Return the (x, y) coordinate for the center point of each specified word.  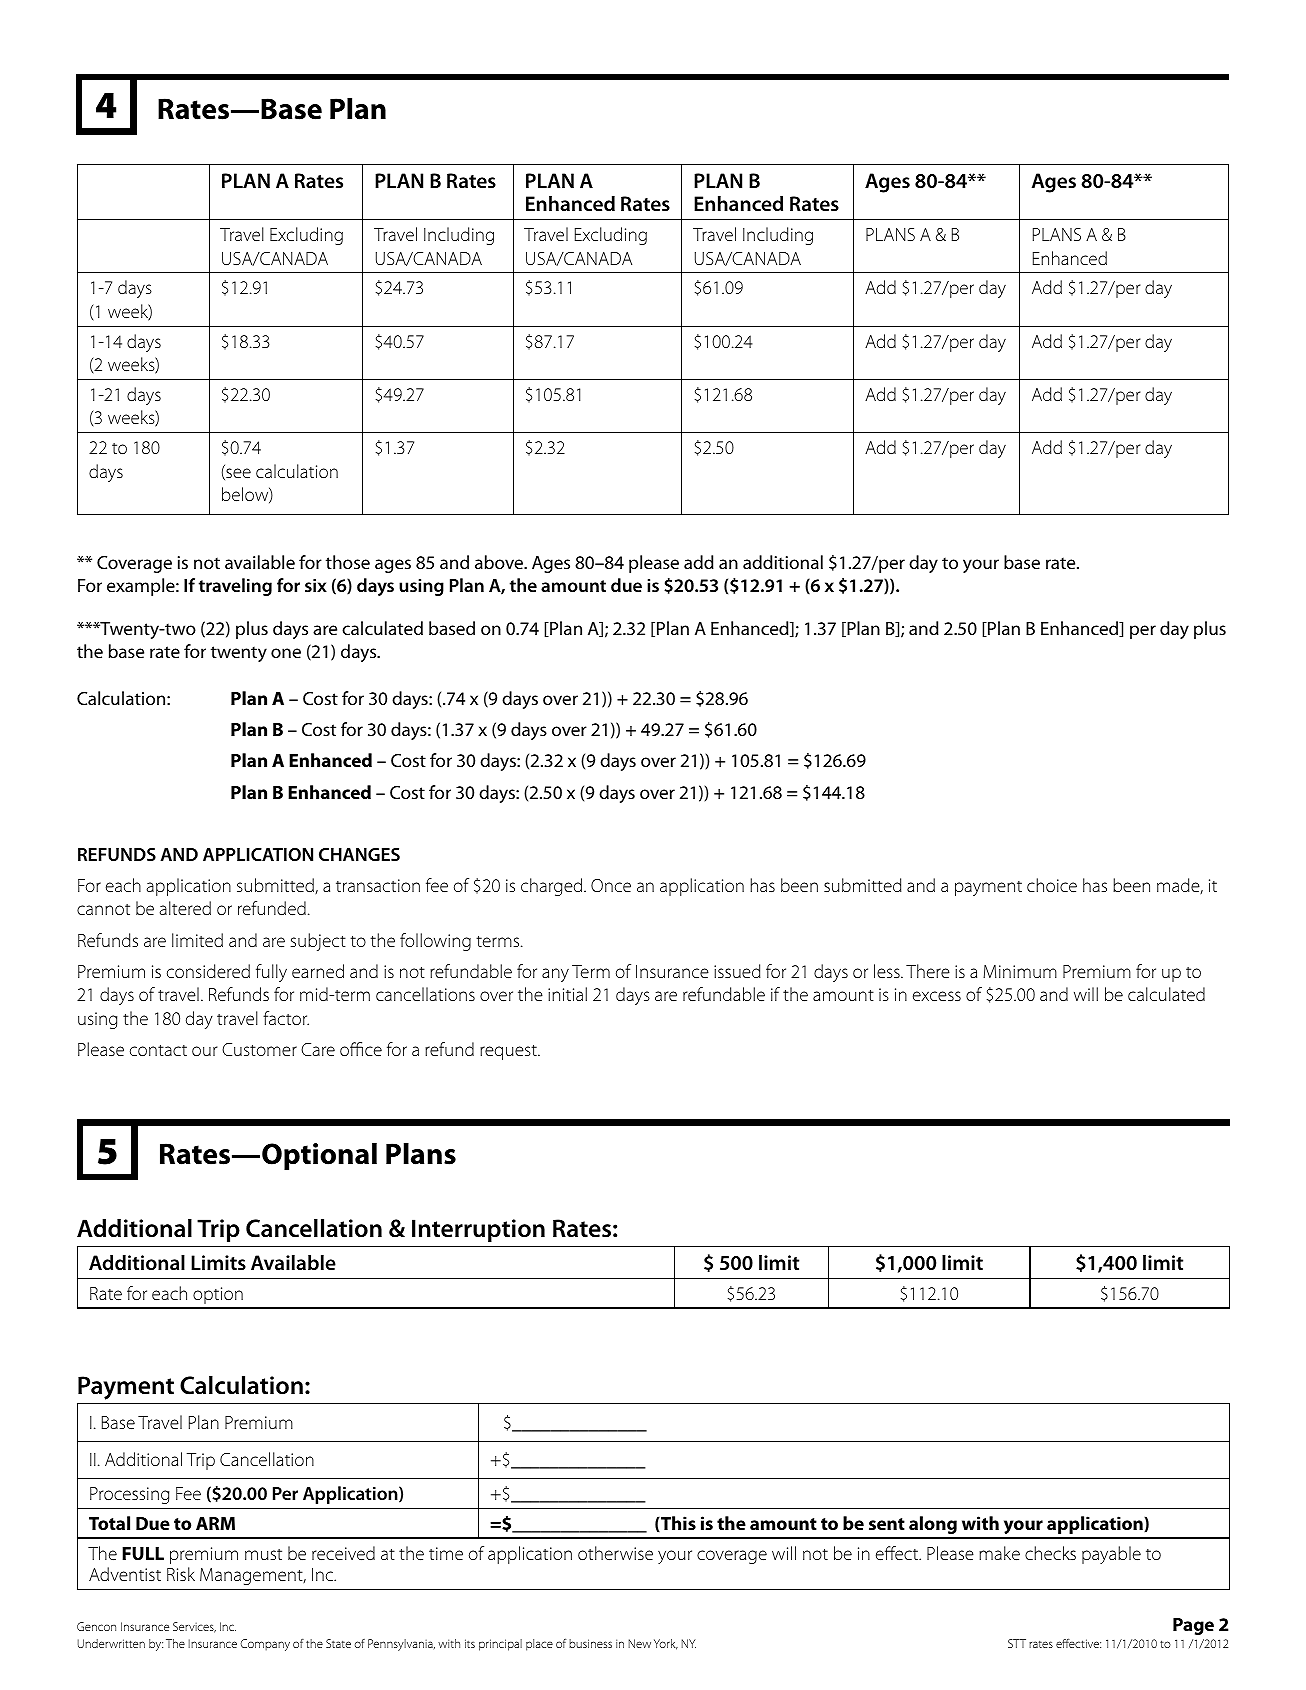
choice (1052, 885)
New (639, 1643)
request (509, 1052)
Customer (259, 1049)
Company (265, 1645)
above (500, 562)
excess (937, 996)
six (316, 585)
